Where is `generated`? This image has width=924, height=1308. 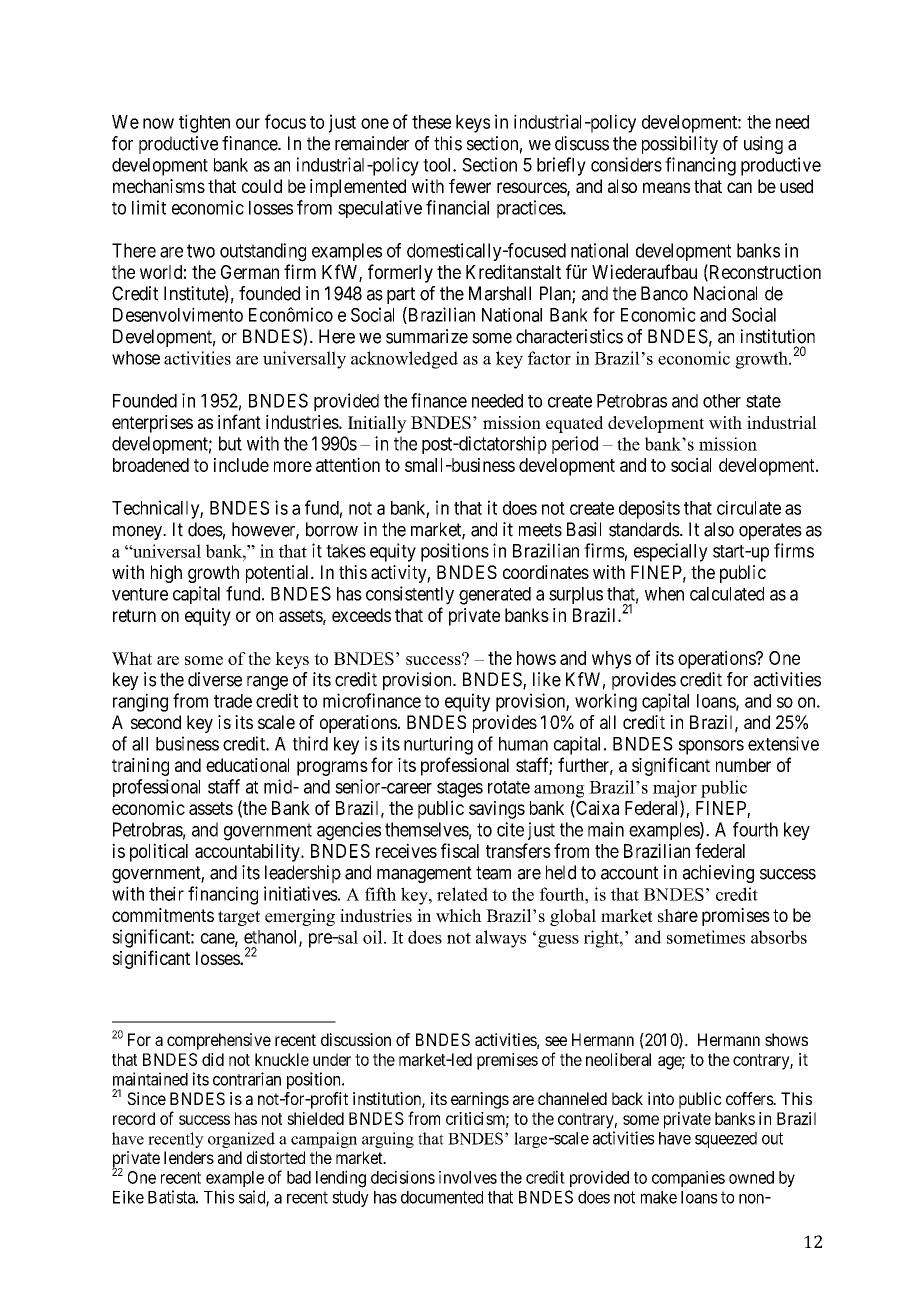
generated is located at coordinates (495, 596).
